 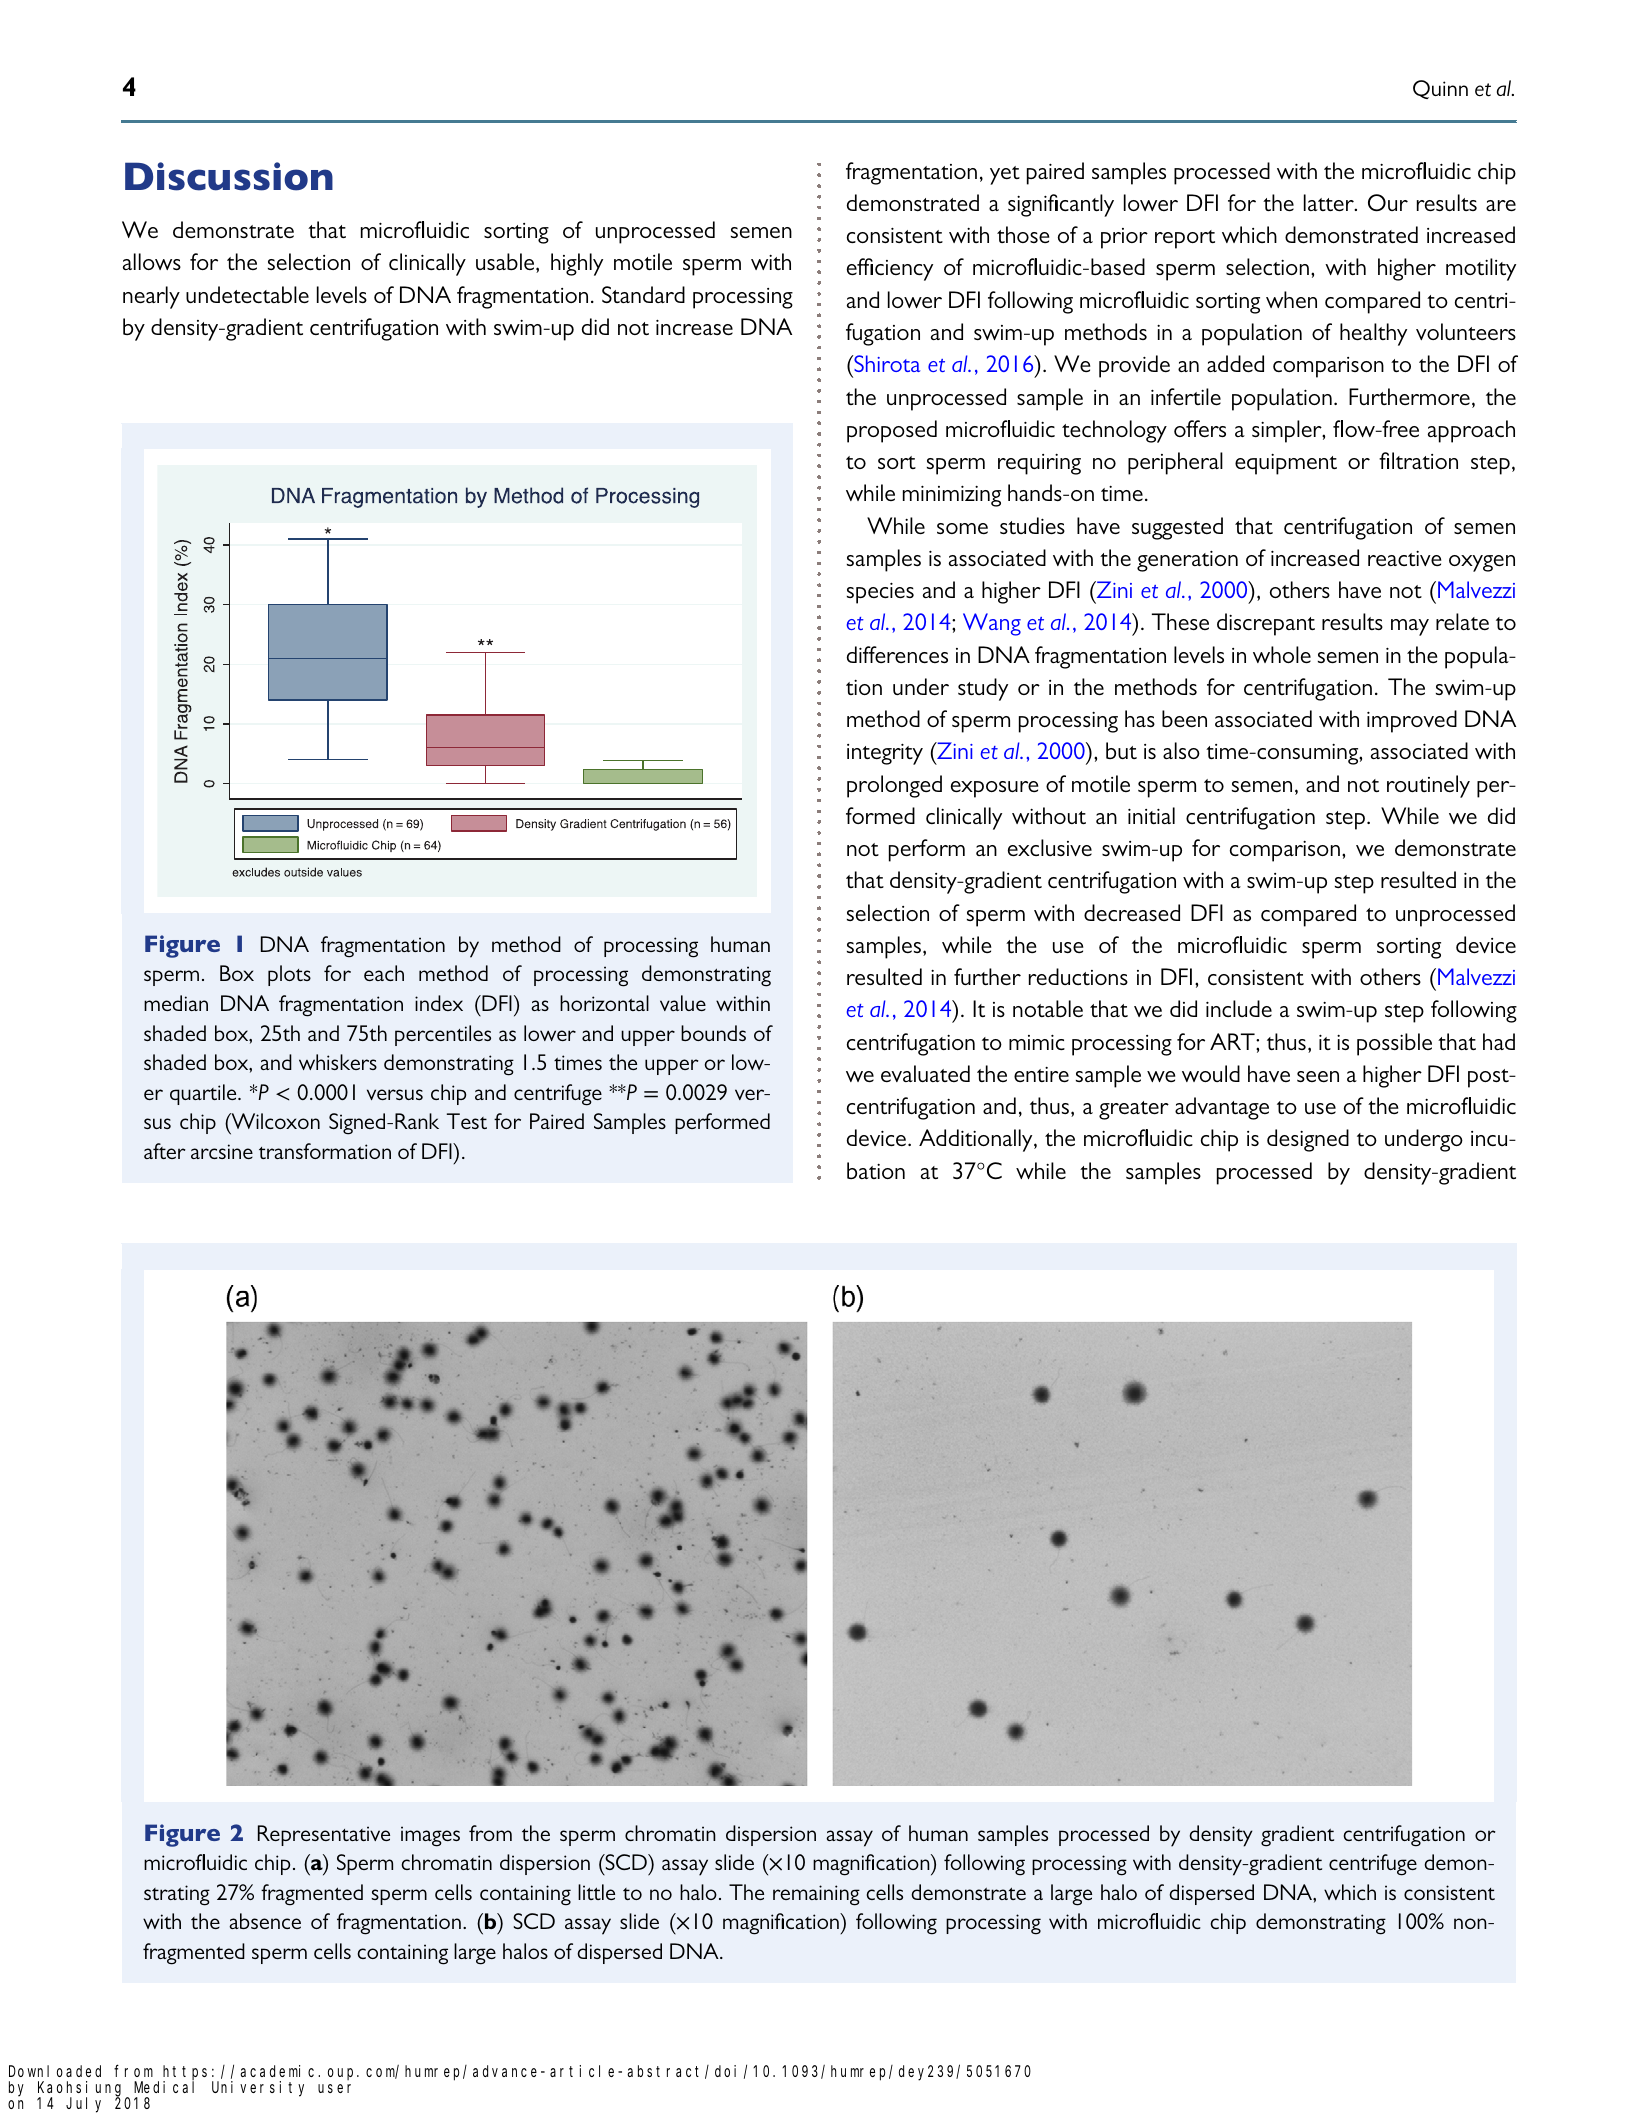 What do you see at coordinates (1005, 175) in the page?
I see `yet` at bounding box center [1005, 175].
